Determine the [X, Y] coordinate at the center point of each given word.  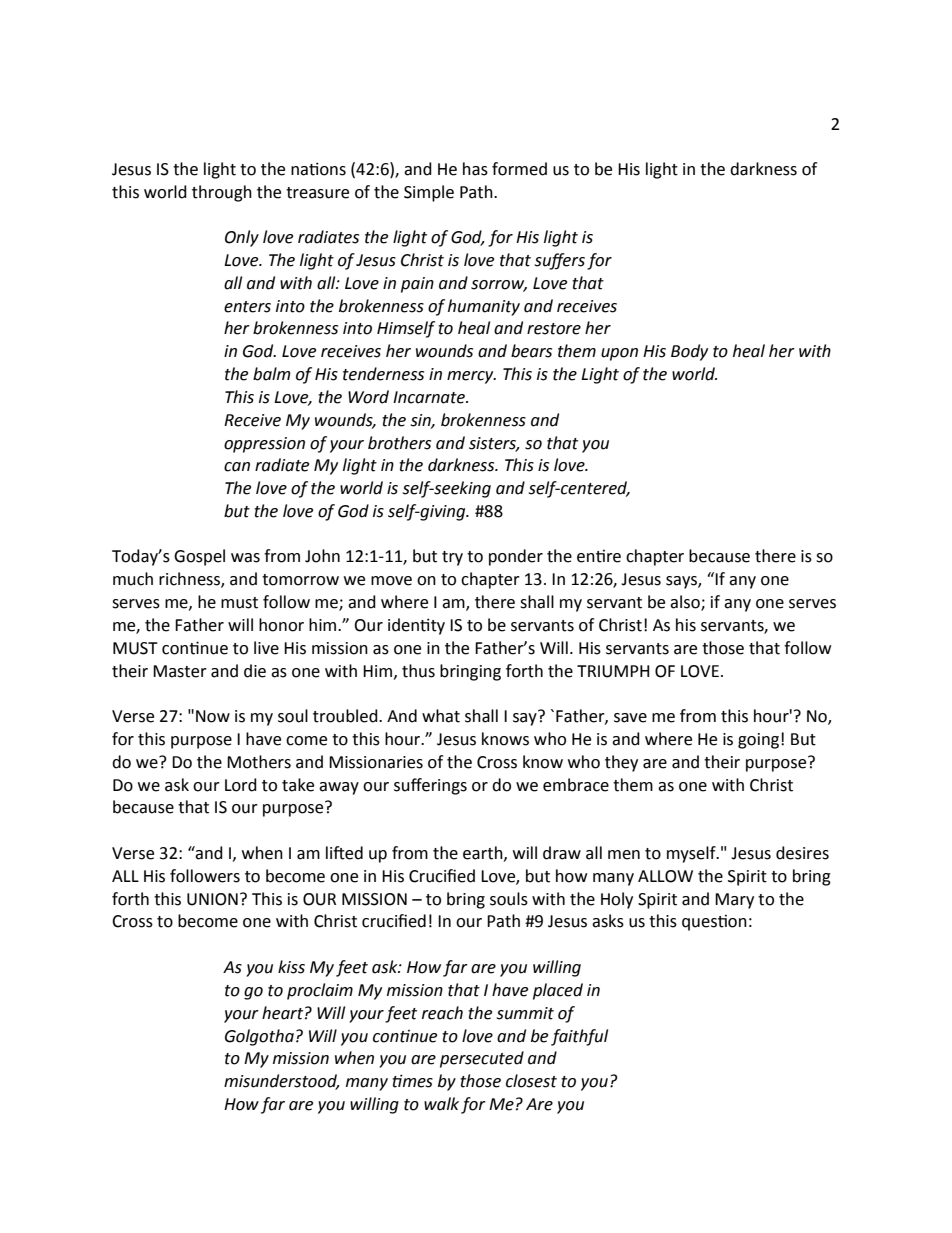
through [222, 193]
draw [562, 853]
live [266, 648]
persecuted [482, 1059]
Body [689, 352]
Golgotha [259, 1037]
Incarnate [430, 397]
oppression [264, 445]
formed [519, 169]
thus [418, 671]
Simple [429, 193]
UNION [212, 899]
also [686, 603]
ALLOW [665, 876]
